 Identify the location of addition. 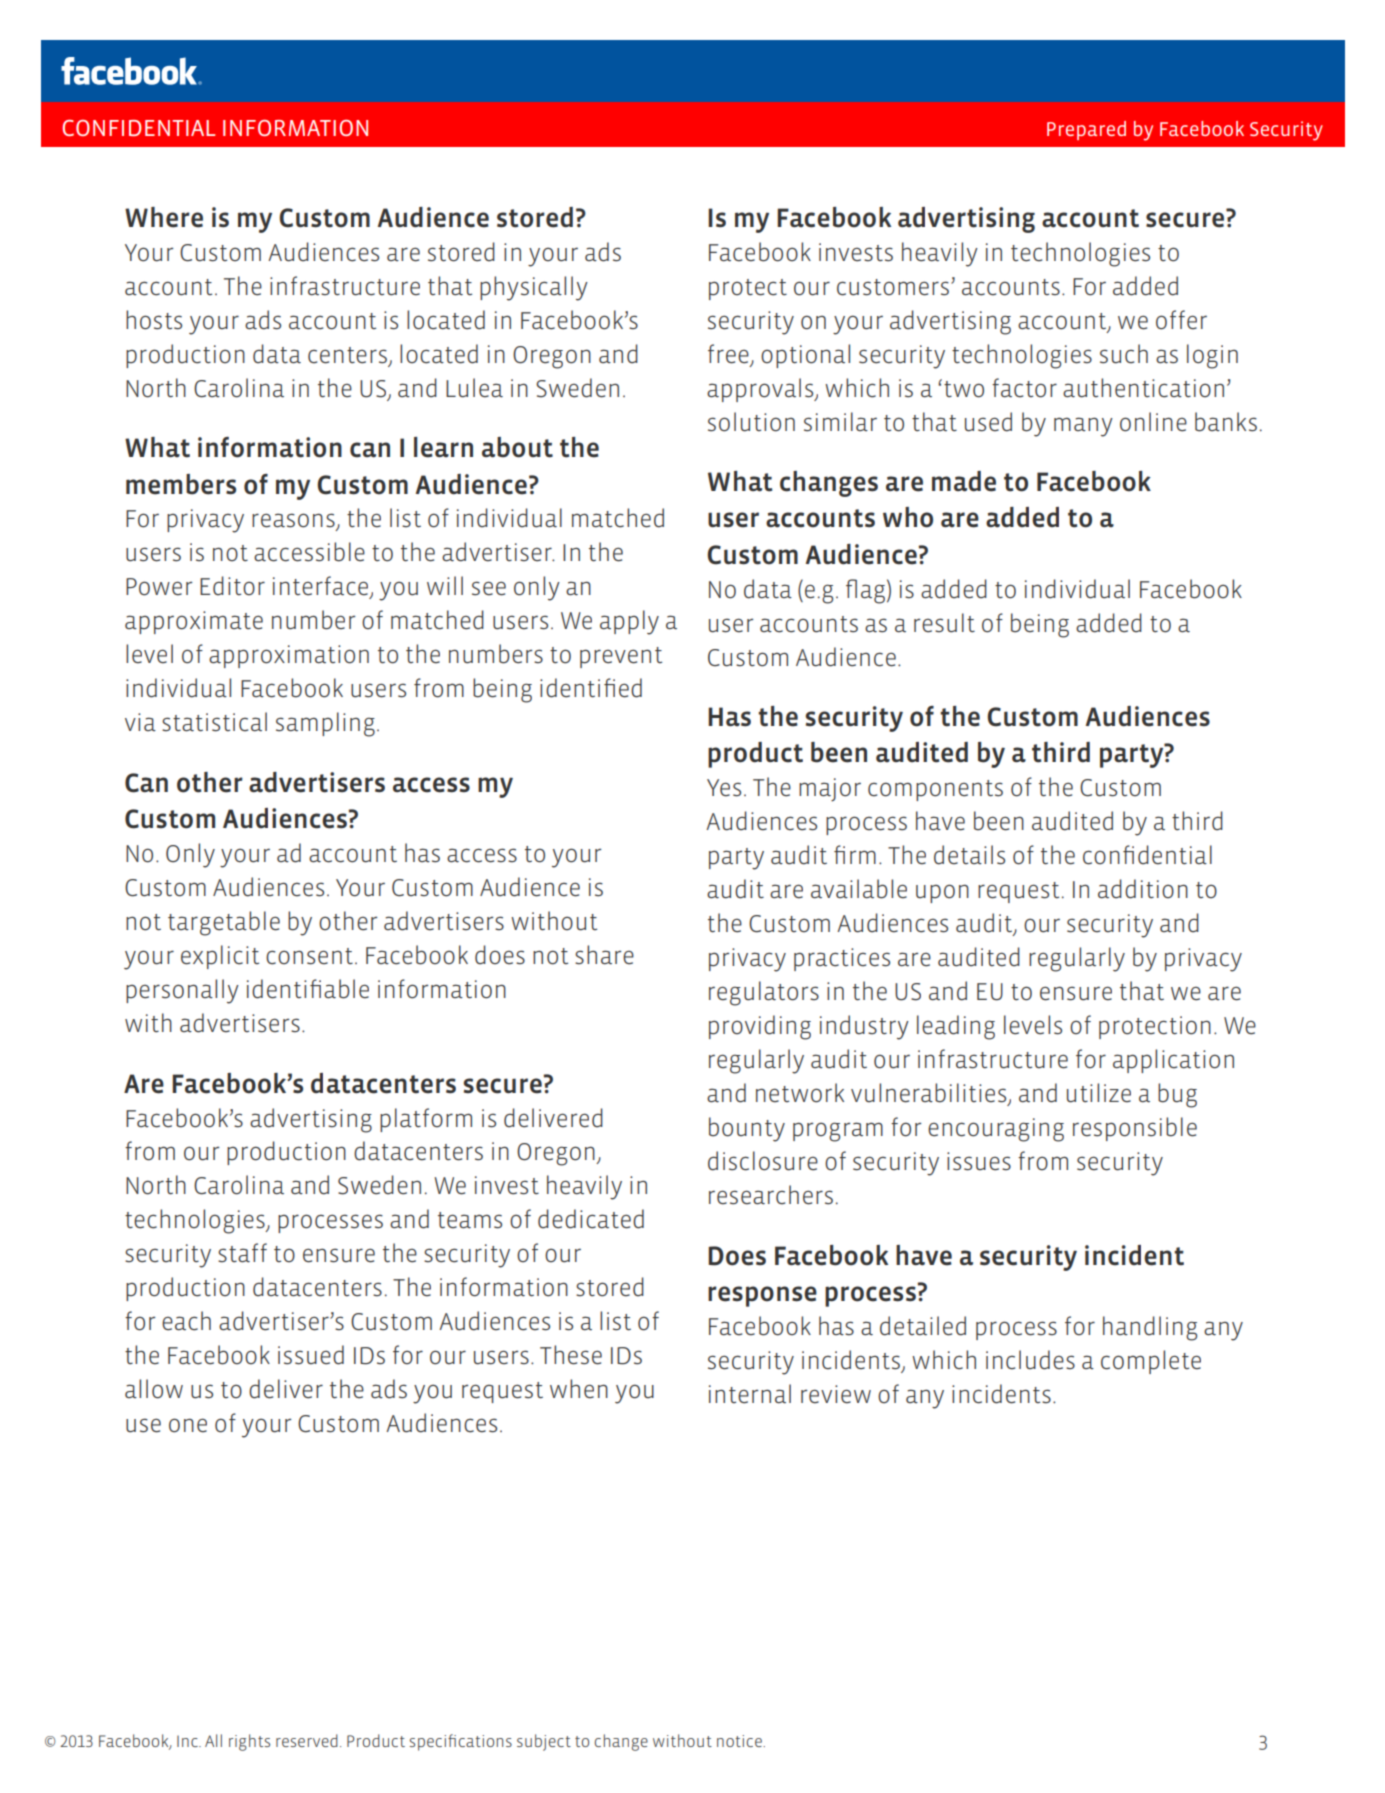
(1143, 889).
